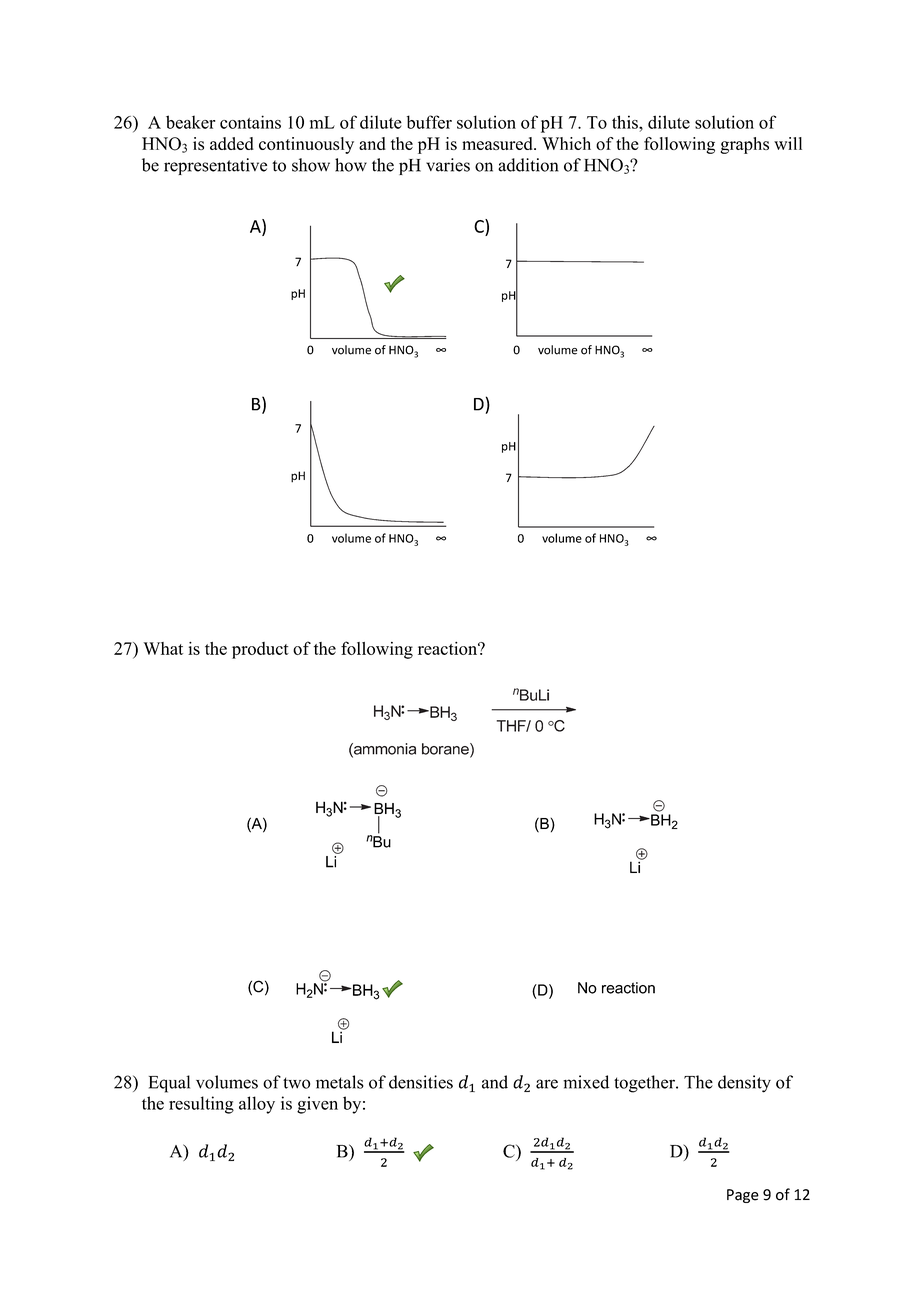 The width and height of the screenshot is (924, 1300). I want to click on will, so click(788, 143).
